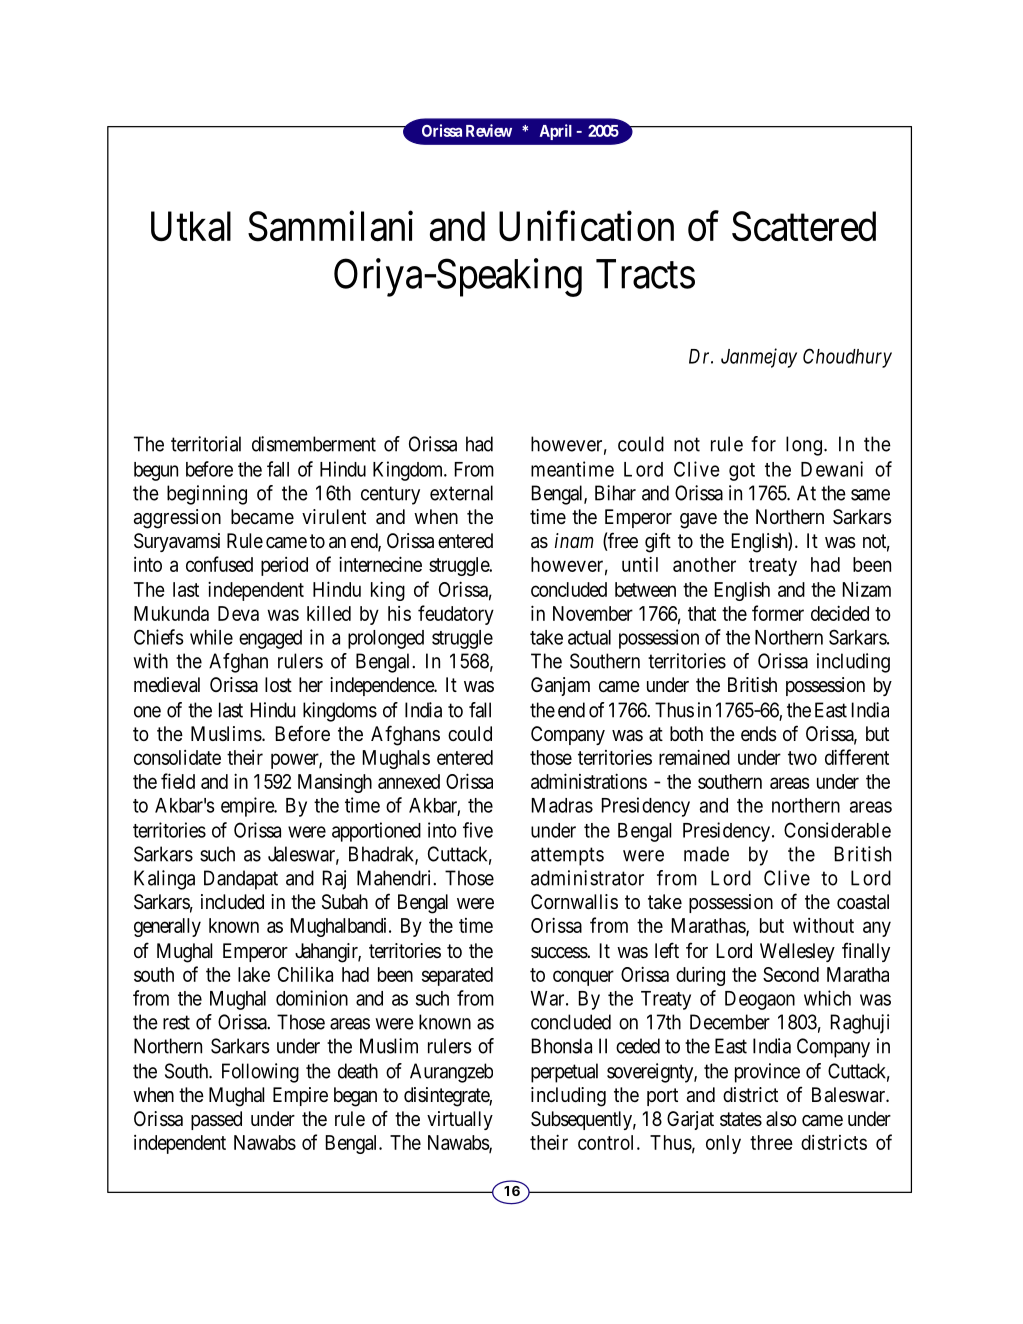 The width and height of the document is (1023, 1324). Describe the element at coordinates (270, 639) in the document. I see `engaged` at that location.
